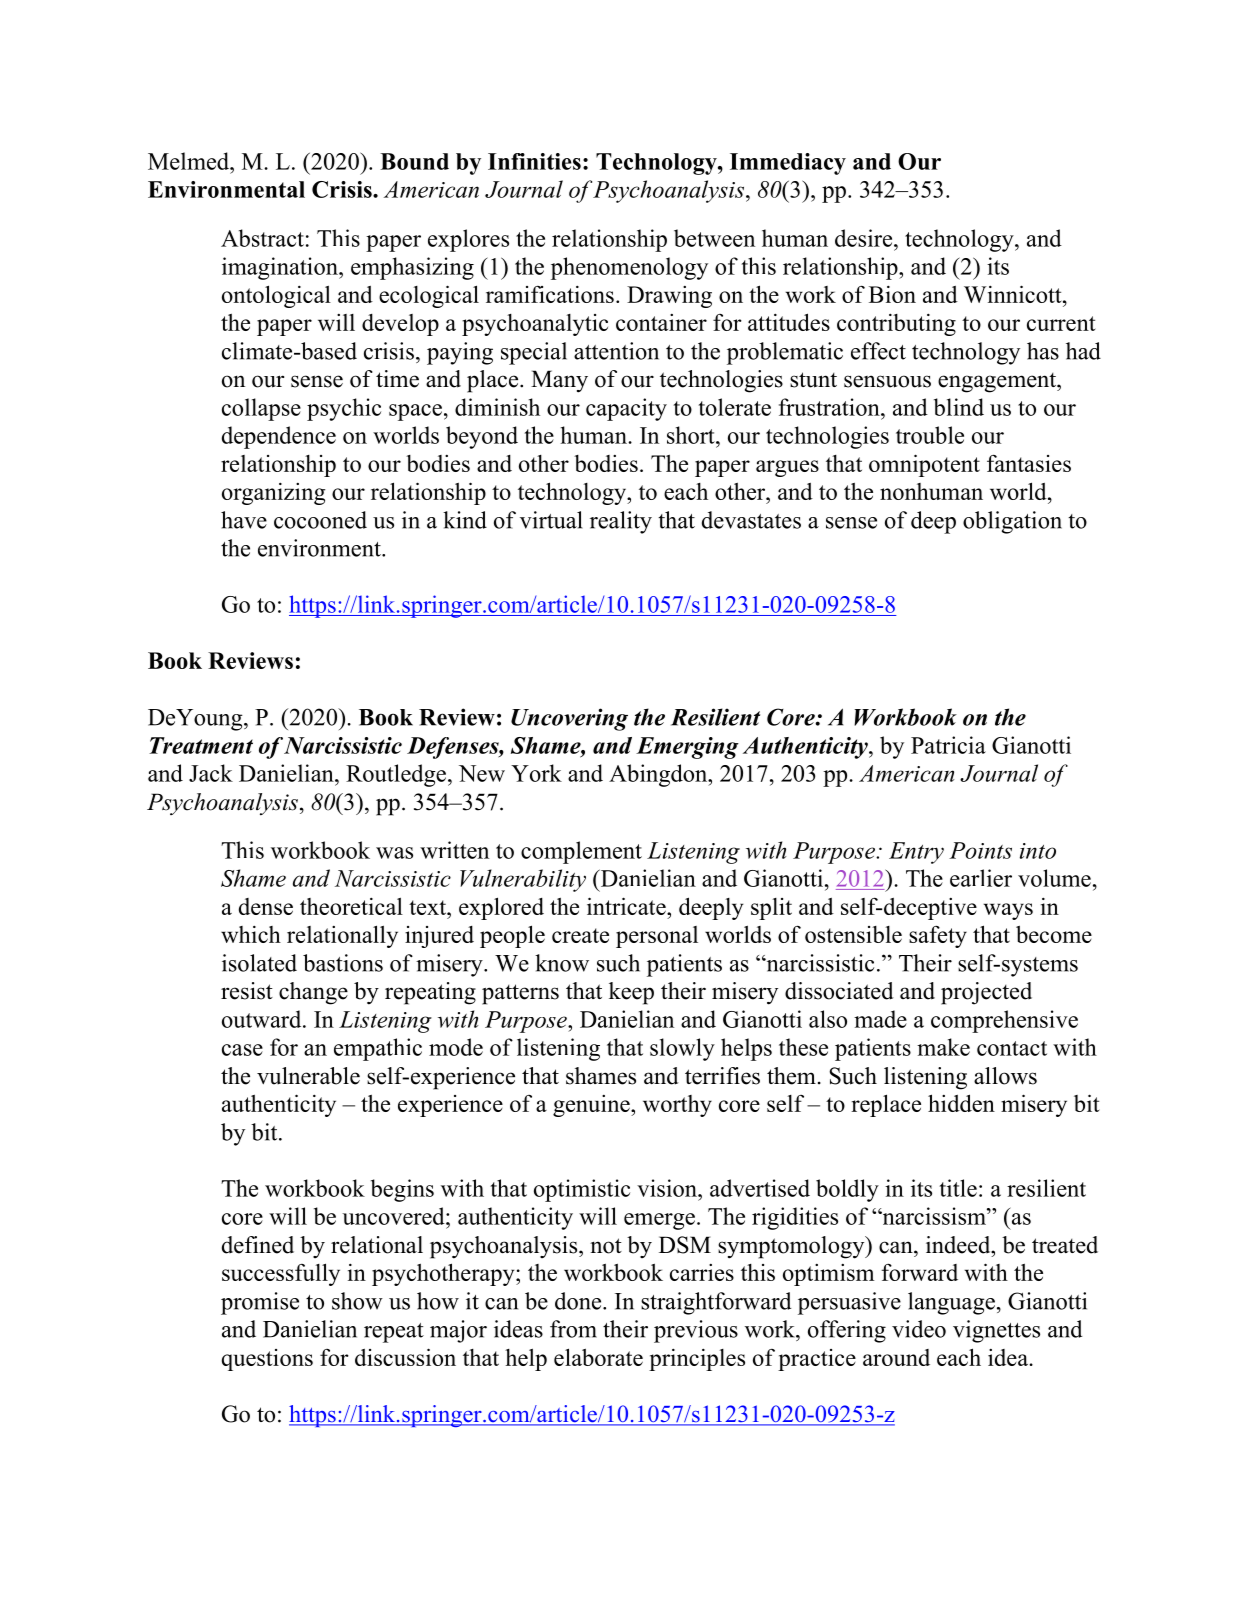  Describe the element at coordinates (996, 1331) in the screenshot. I see `vignettes` at that location.
